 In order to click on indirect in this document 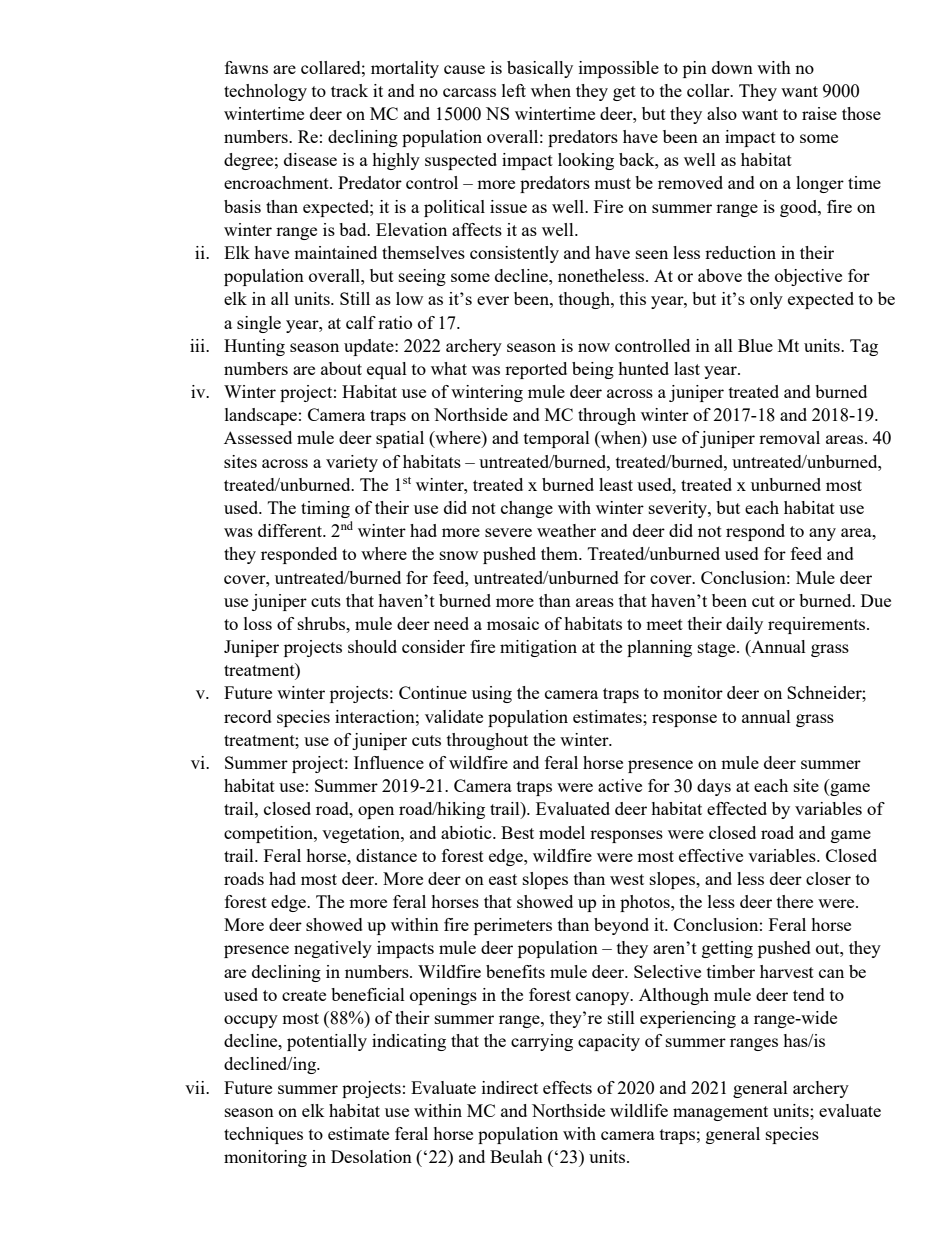, I will do `click(510, 1087)`.
